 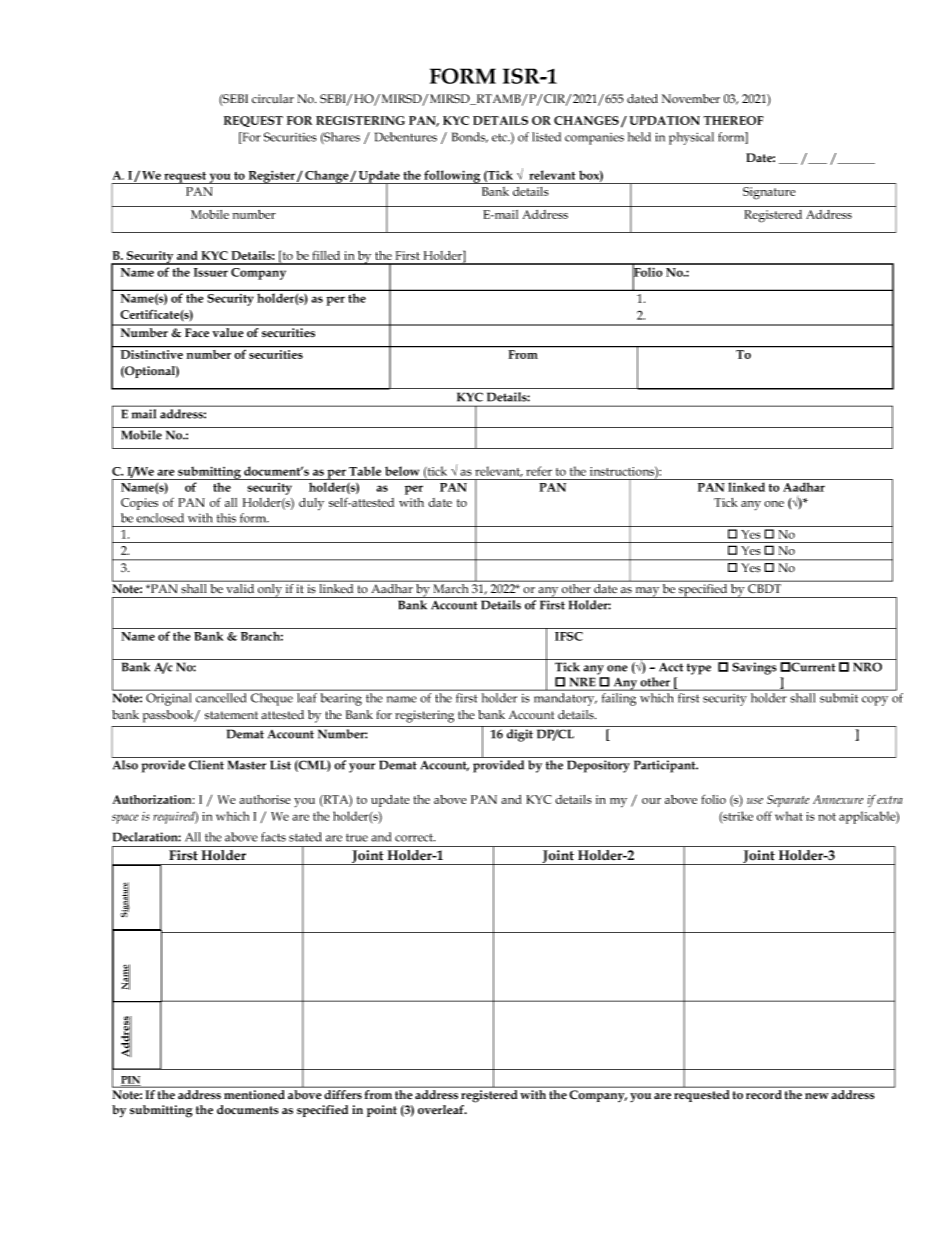 What do you see at coordinates (500, 137) in the screenshot?
I see `etc` at bounding box center [500, 137].
